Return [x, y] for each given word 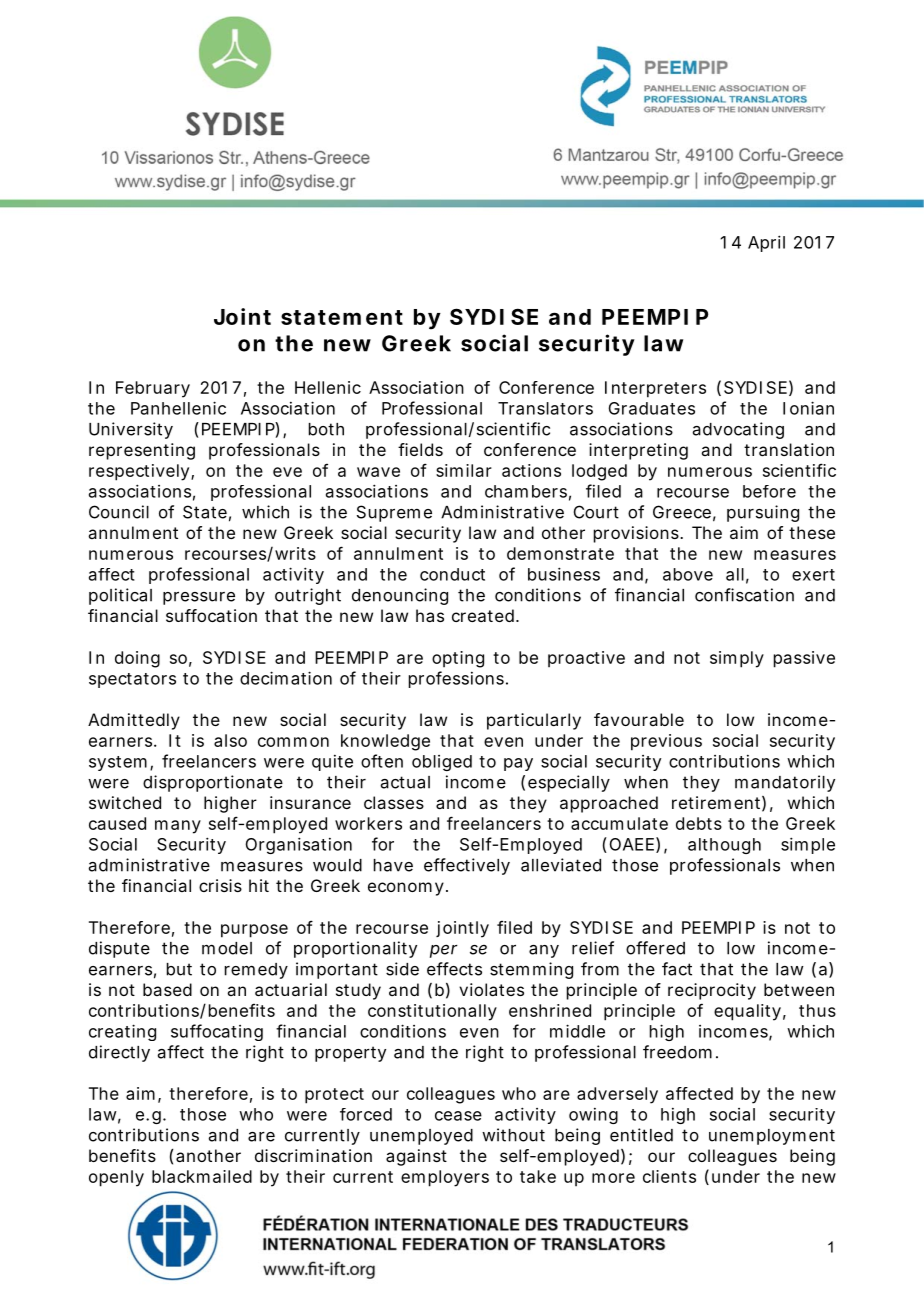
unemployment [772, 1137]
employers [445, 1178]
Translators [545, 408]
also [230, 740]
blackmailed [202, 1176]
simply [737, 659]
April [766, 243]
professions [458, 679]
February [153, 389]
